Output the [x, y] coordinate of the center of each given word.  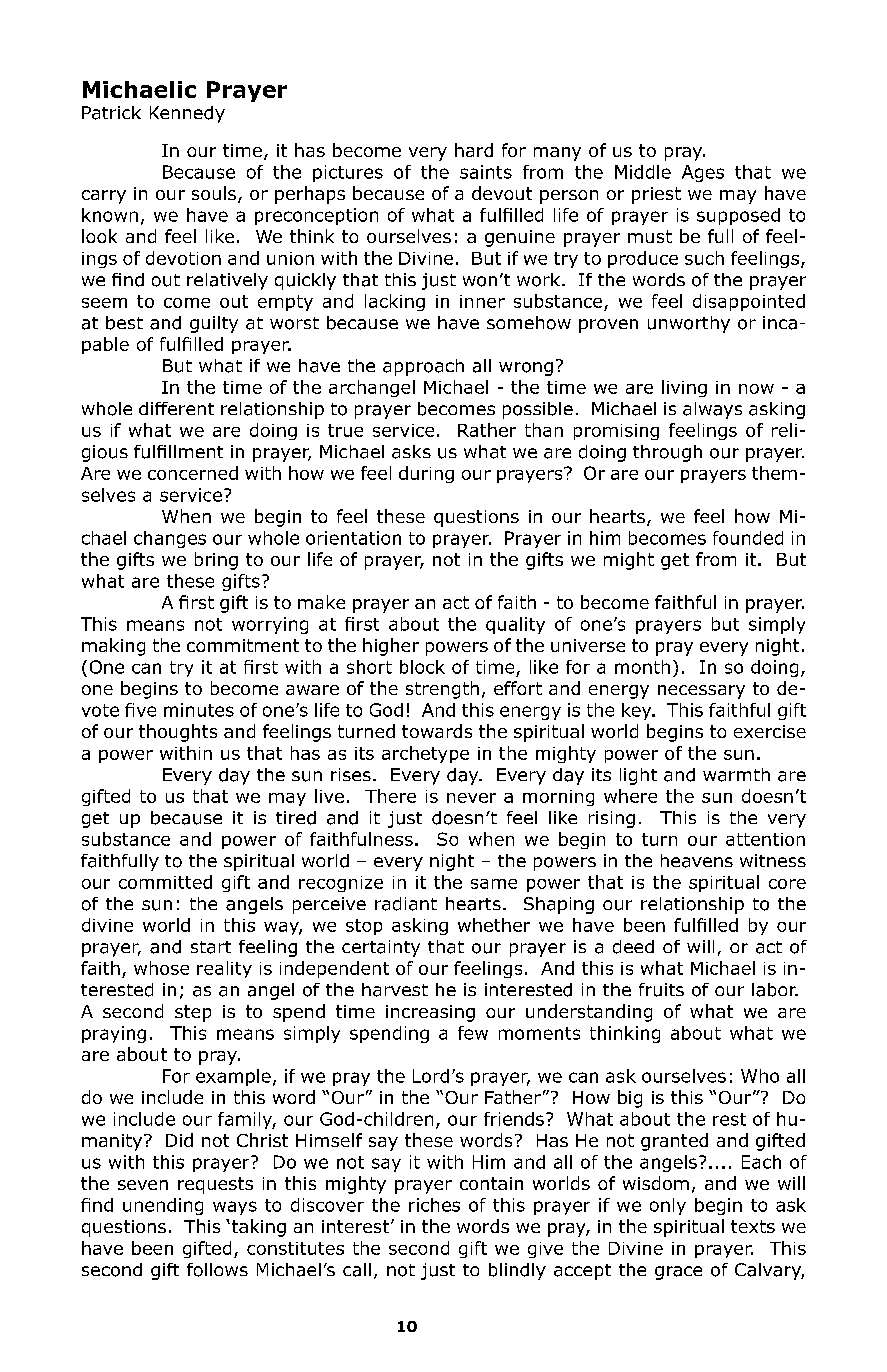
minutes [199, 710]
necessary [701, 692]
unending [163, 1206]
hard [474, 150]
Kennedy [187, 114]
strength [442, 690]
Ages [703, 173]
